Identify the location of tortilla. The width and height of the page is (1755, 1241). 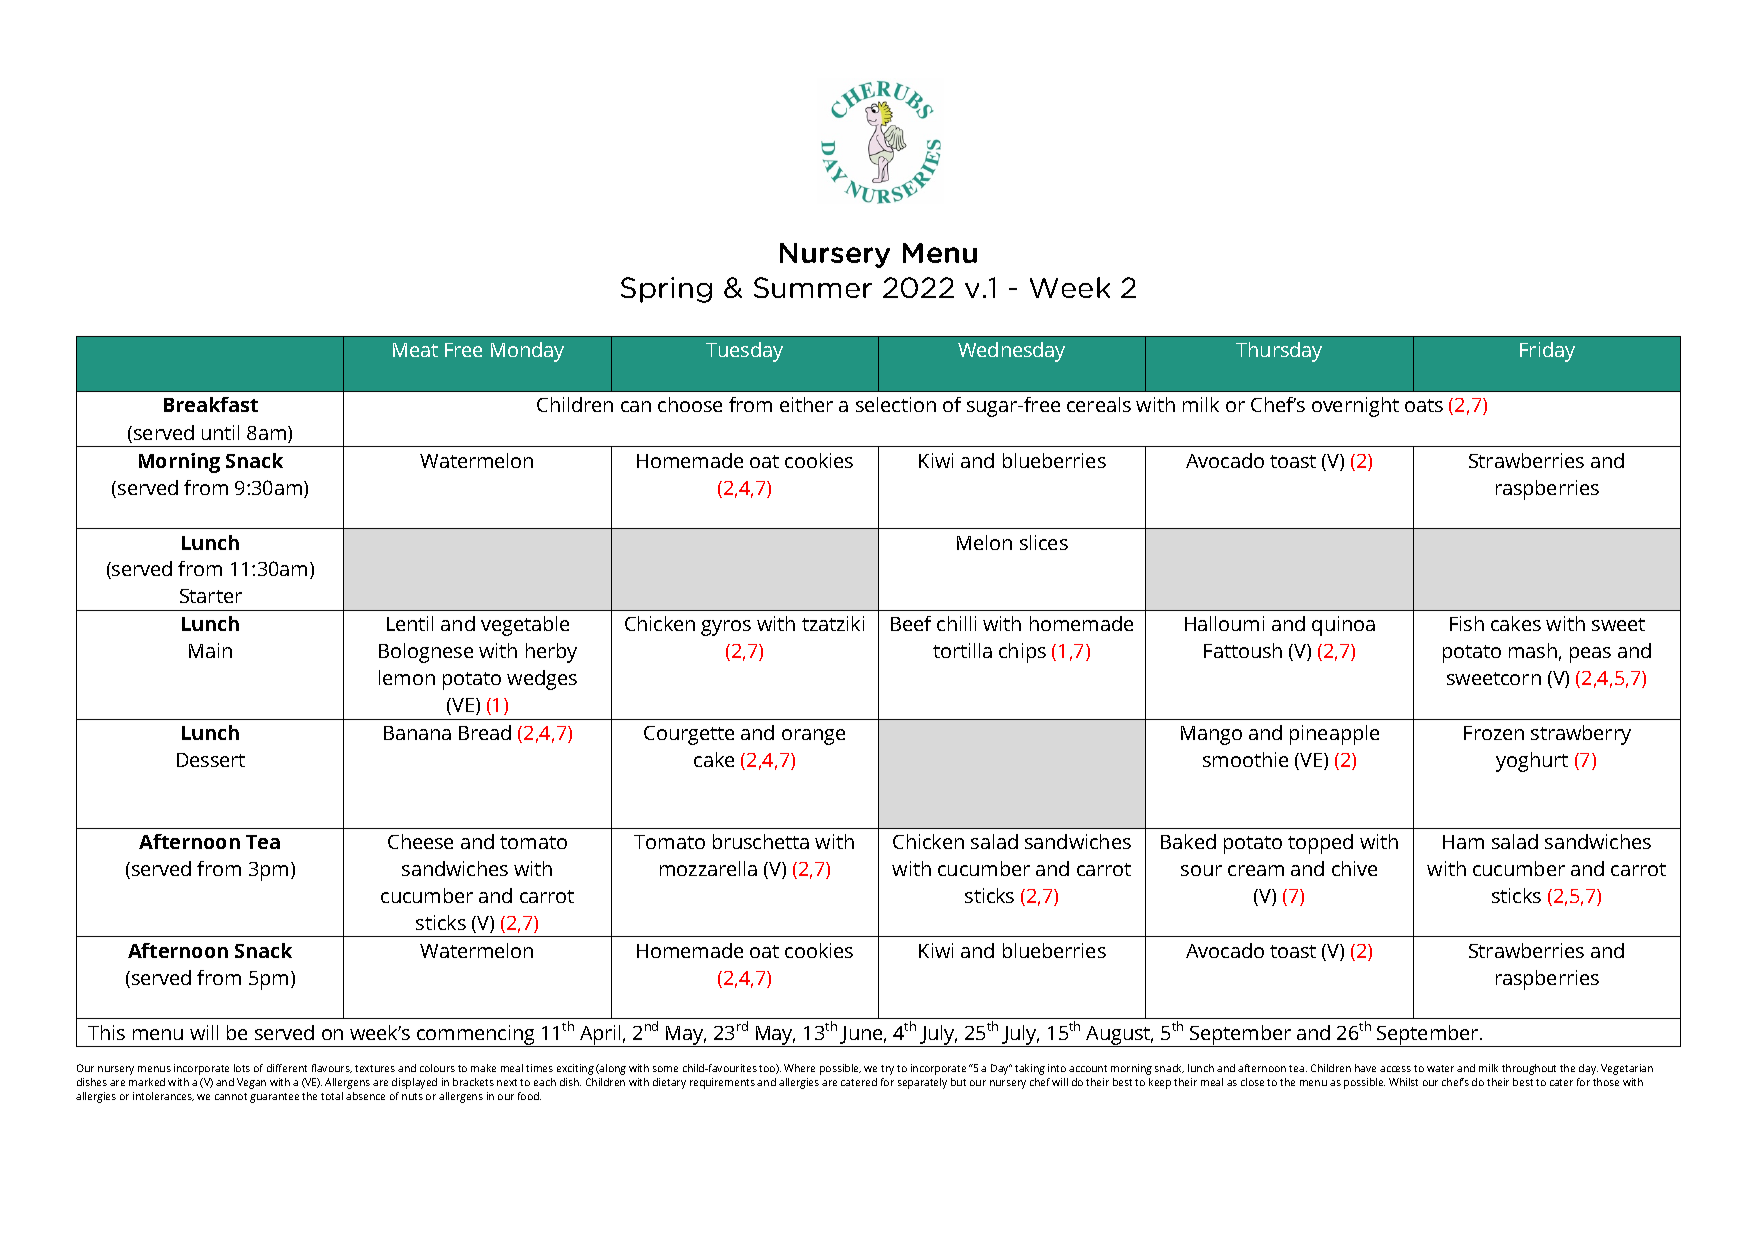
(962, 650).
